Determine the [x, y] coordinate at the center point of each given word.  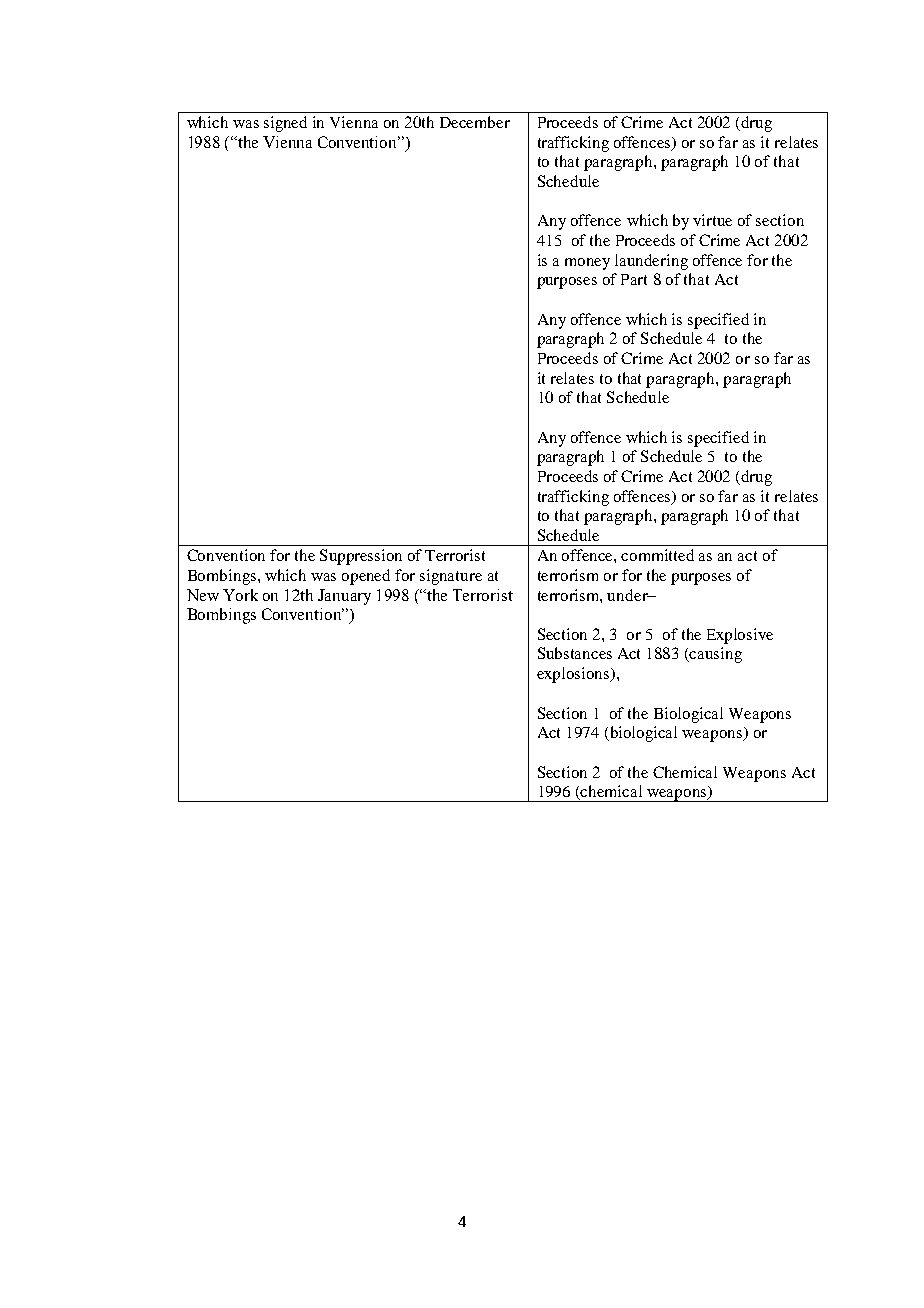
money [587, 264]
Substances [575, 653]
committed [657, 555]
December [475, 122]
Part [634, 279]
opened [366, 577]
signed [285, 124]
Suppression [361, 557]
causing [715, 655]
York [240, 595]
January [344, 597]
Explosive [740, 636]
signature [451, 577]
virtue [712, 220]
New [203, 595]
